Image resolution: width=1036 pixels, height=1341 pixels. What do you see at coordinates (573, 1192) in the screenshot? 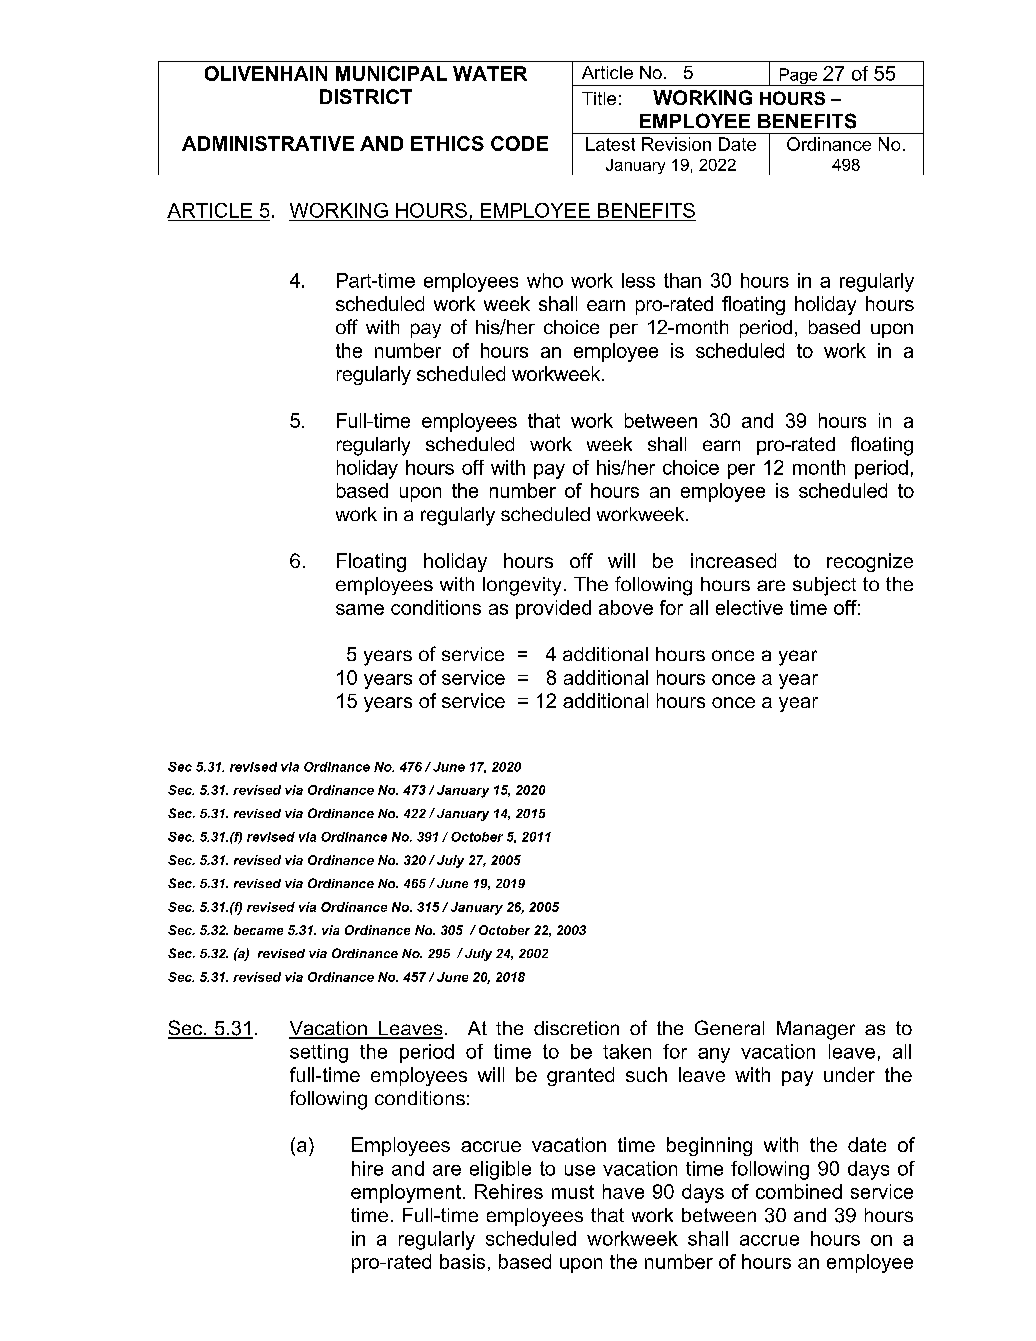
I see `must` at bounding box center [573, 1192].
